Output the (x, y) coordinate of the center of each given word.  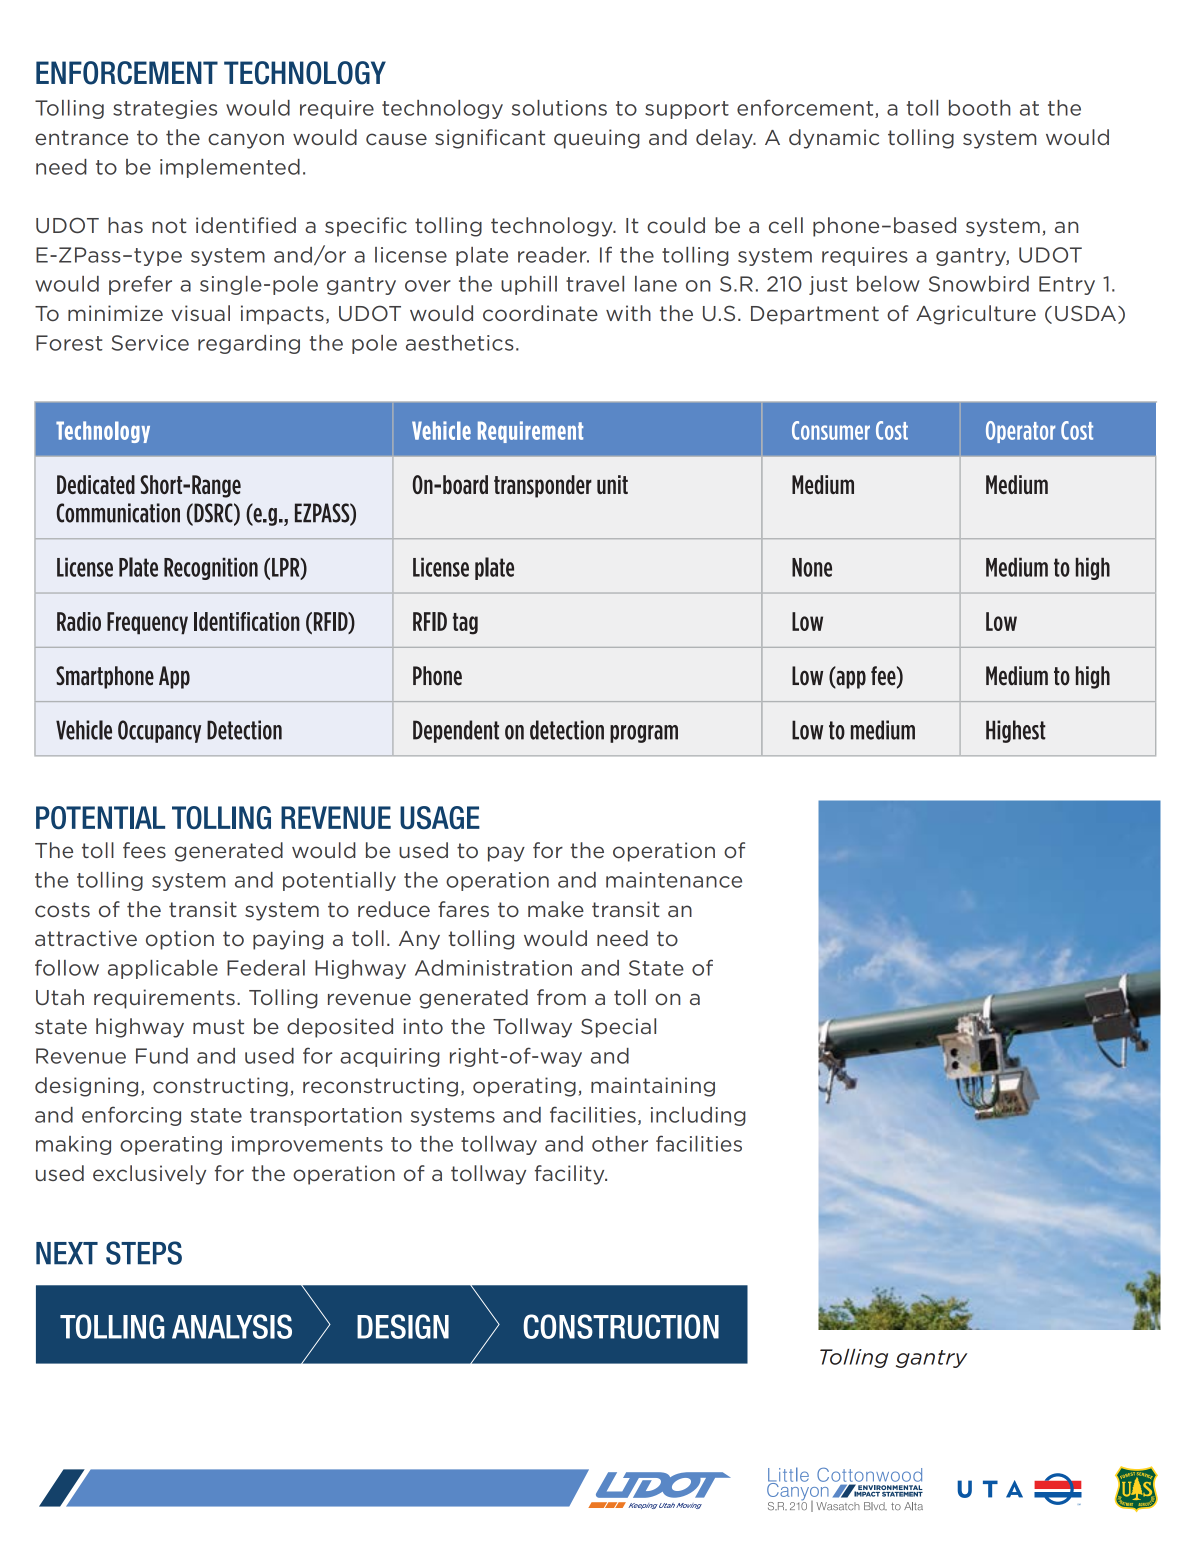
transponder (543, 486)
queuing (597, 139)
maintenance (674, 880)
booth (980, 108)
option (180, 940)
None (812, 567)
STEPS (144, 1253)
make (556, 909)
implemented (230, 168)
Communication (118, 513)
